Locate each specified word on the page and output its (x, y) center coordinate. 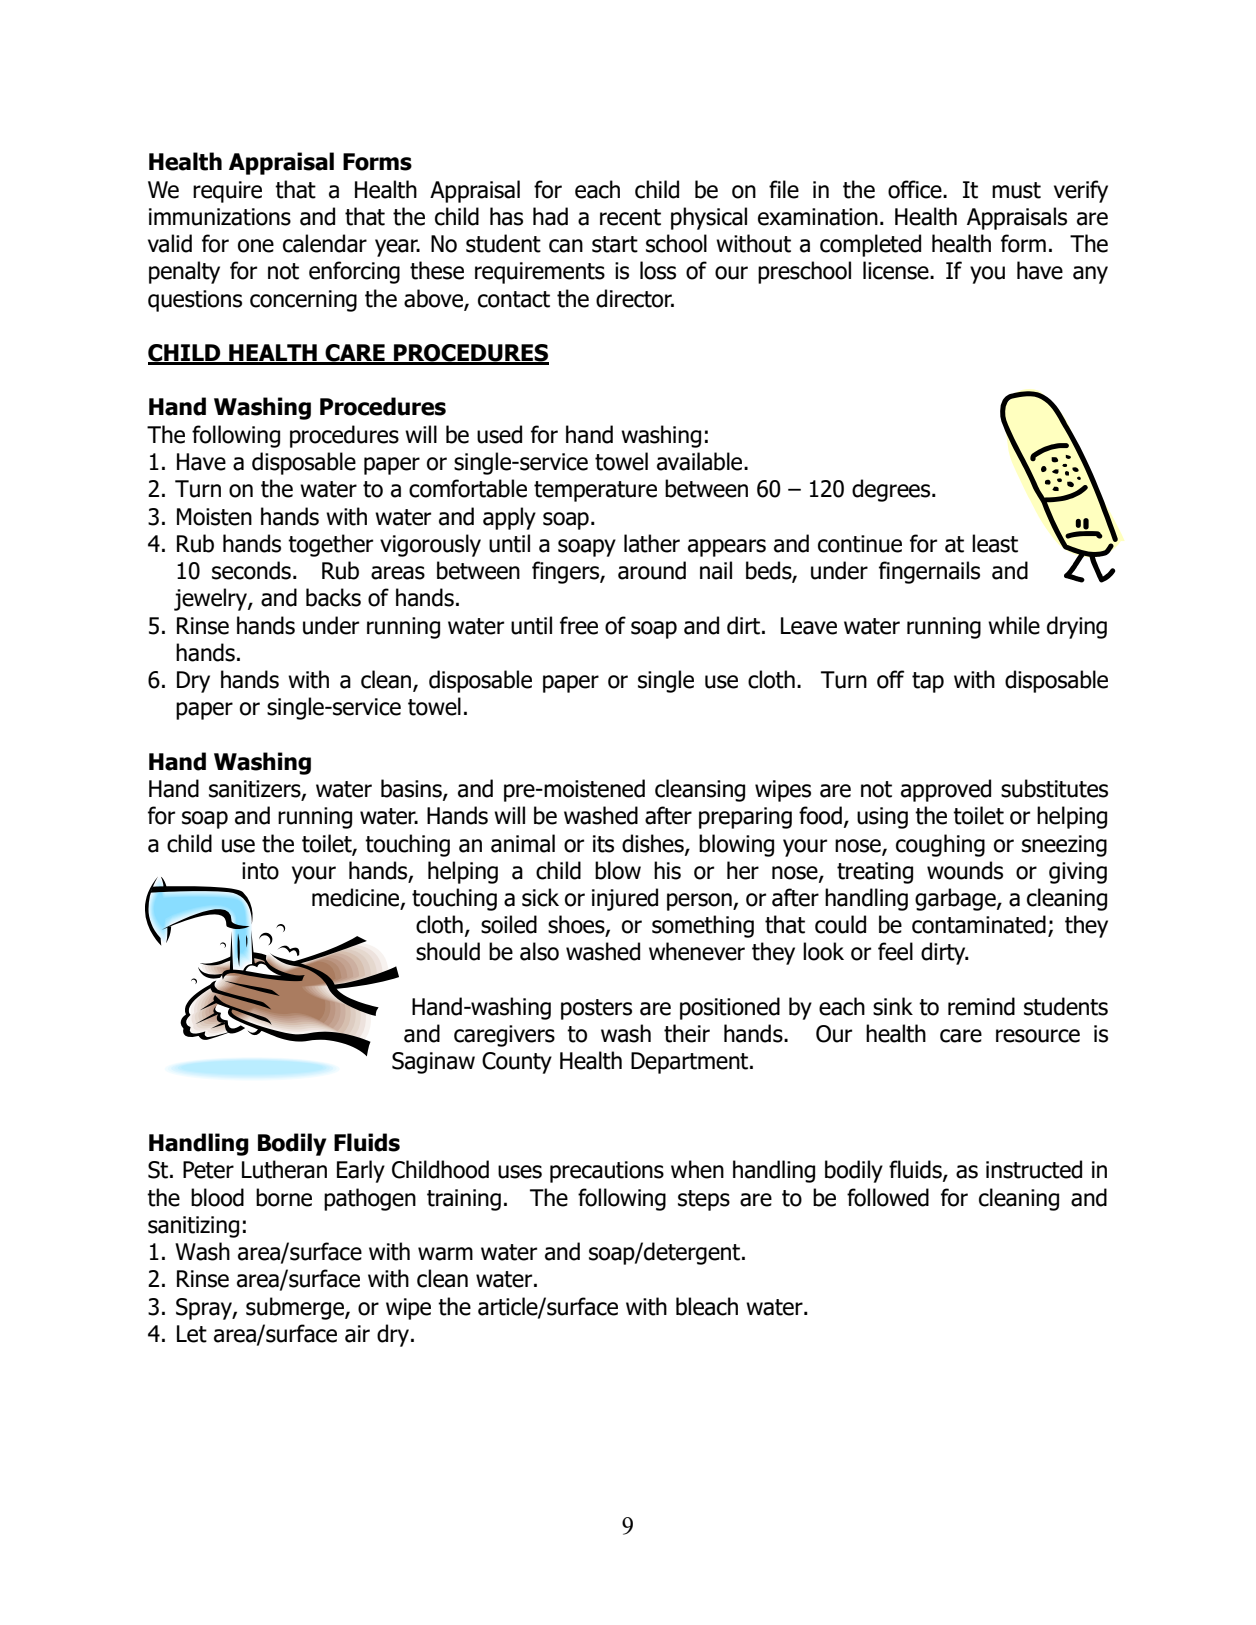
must (1016, 190)
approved (946, 790)
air (357, 1334)
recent (630, 217)
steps (704, 1200)
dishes (654, 844)
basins (412, 789)
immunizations (220, 217)
